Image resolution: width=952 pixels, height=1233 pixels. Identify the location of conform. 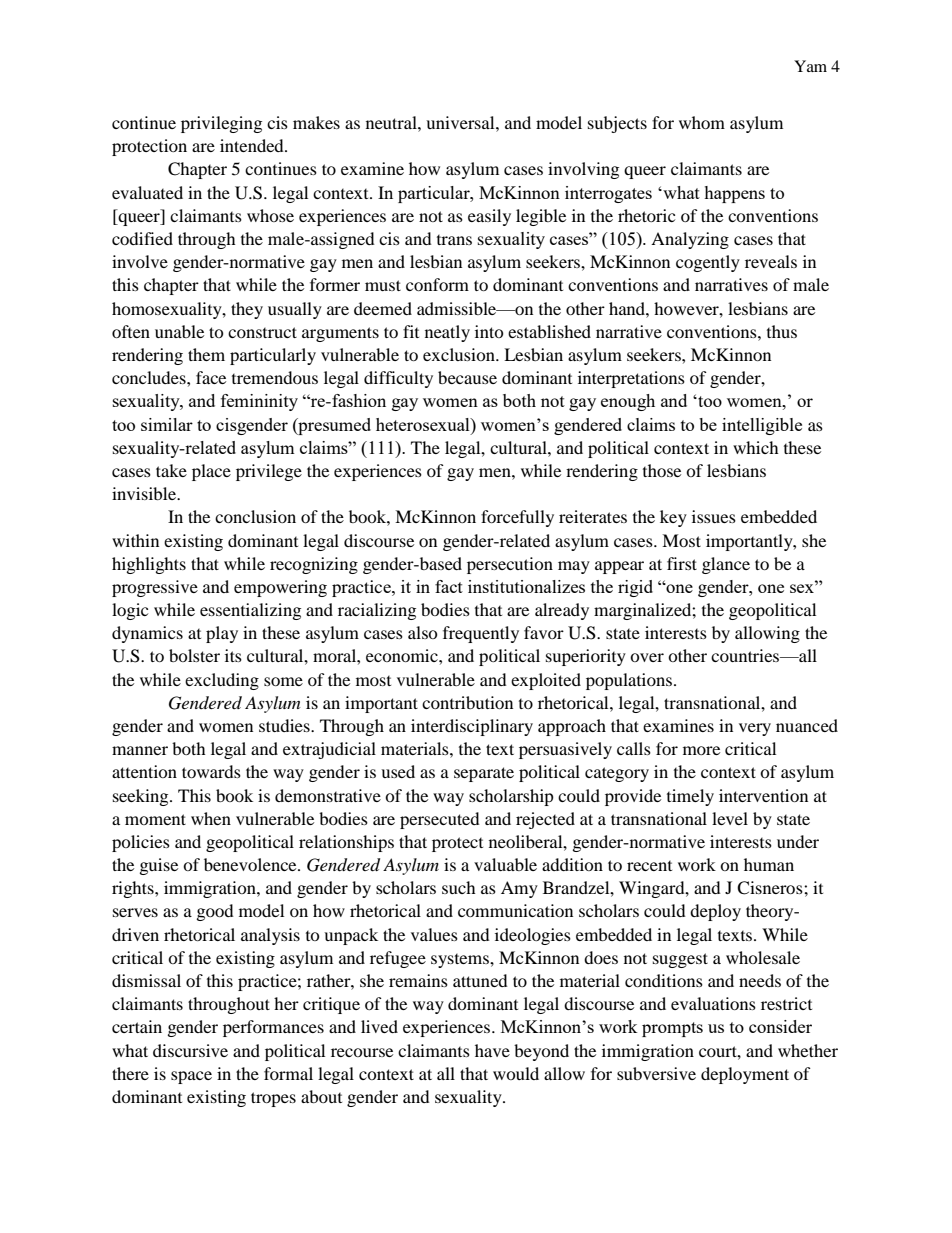
(437, 284).
